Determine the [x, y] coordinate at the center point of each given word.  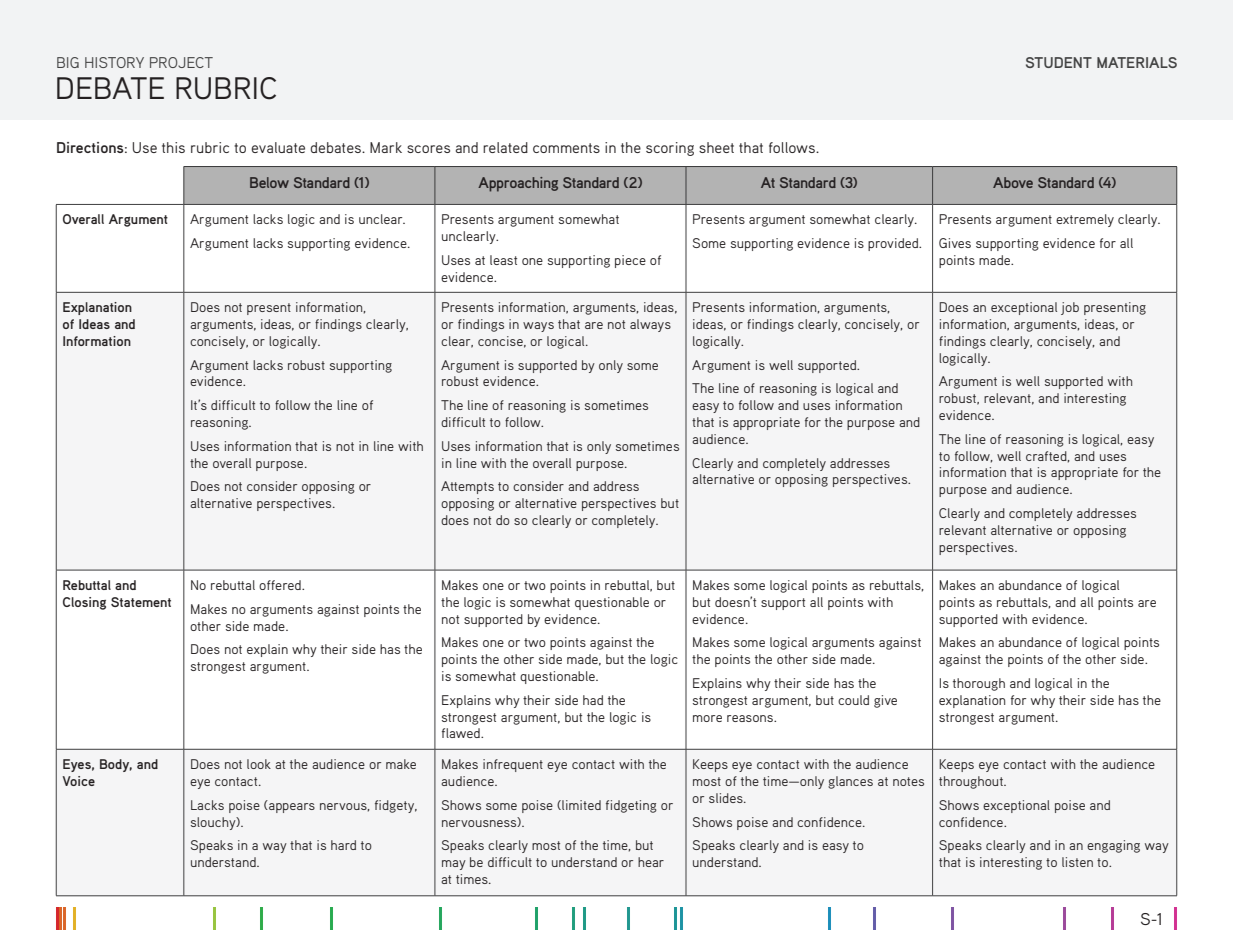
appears [291, 806]
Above [1013, 182]
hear [651, 862]
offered [281, 585]
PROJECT [181, 62]
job [1070, 308]
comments [566, 148]
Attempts [467, 487]
